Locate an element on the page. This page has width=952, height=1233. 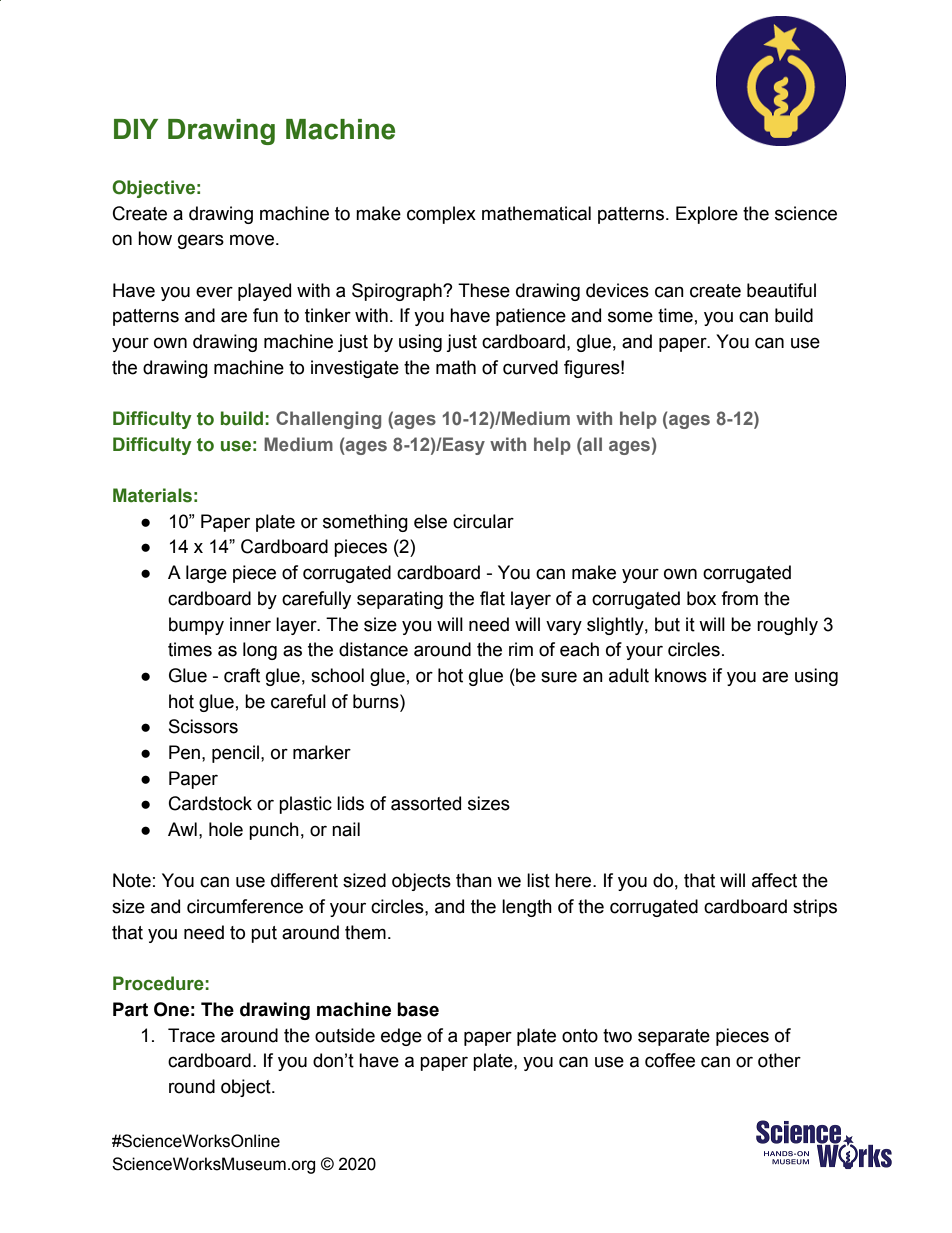
Explore is located at coordinates (707, 215).
